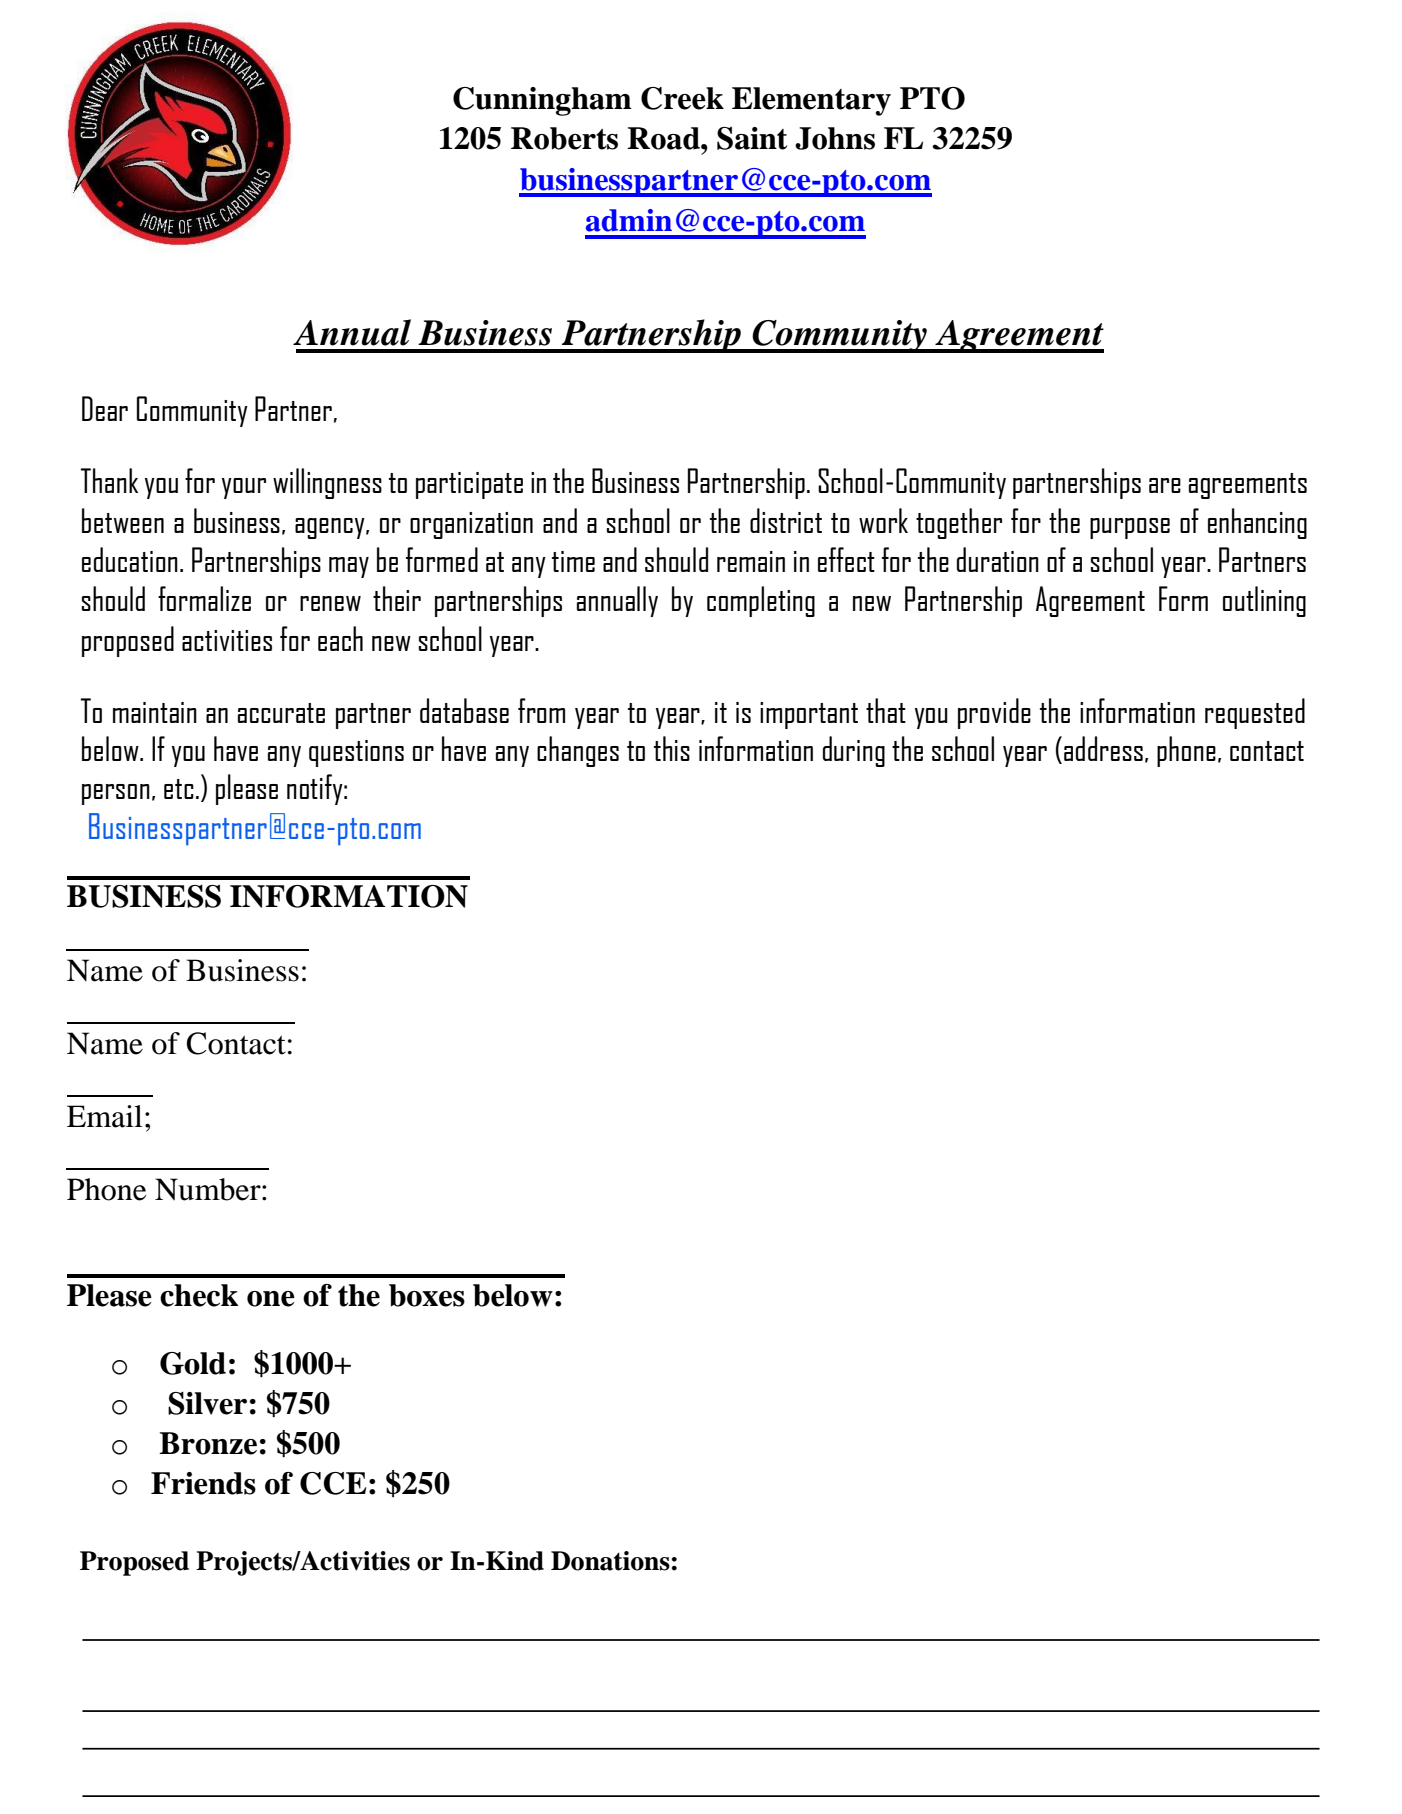 The width and height of the screenshot is (1402, 1814). I want to click on Donations, so click(610, 1561).
